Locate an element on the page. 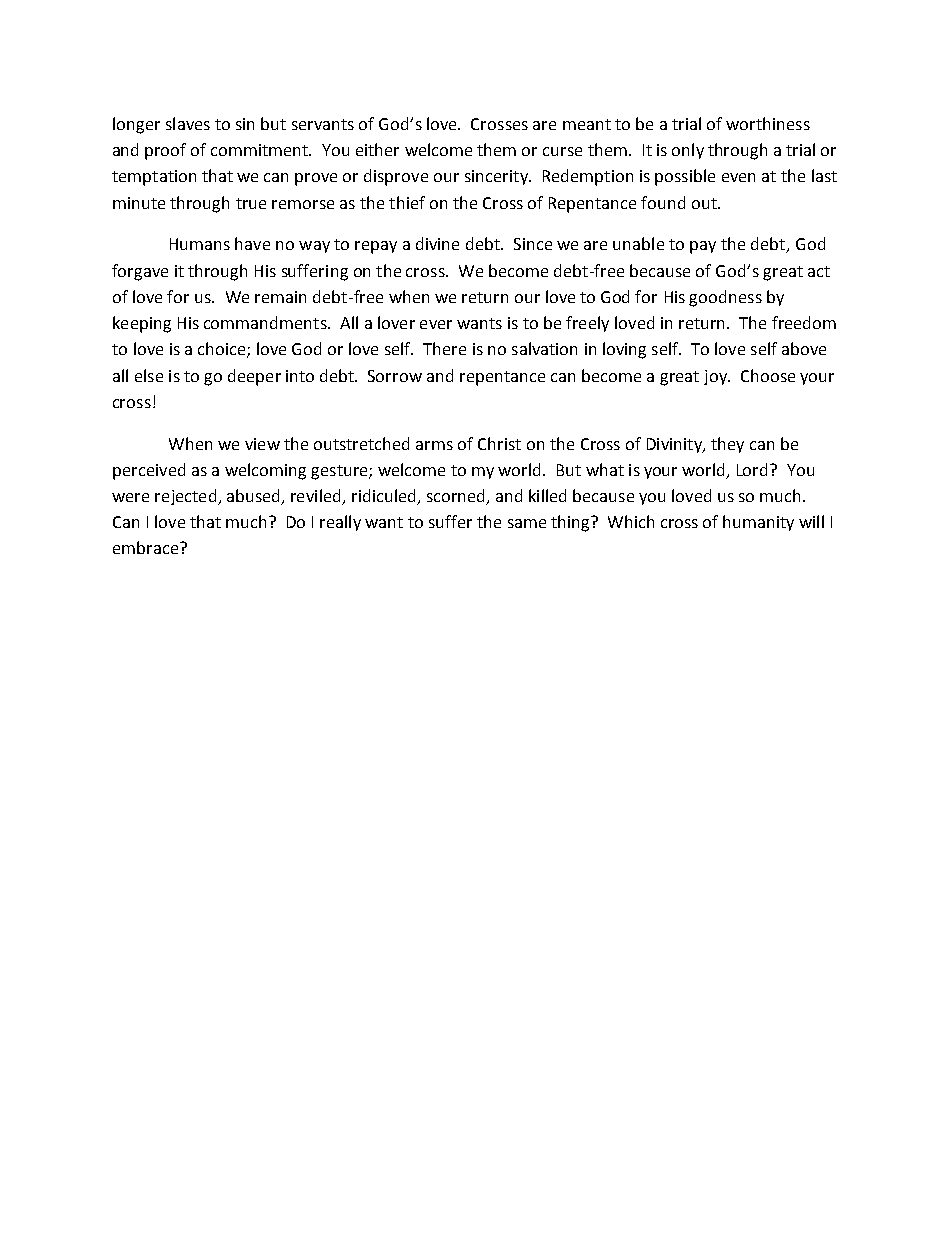  above is located at coordinates (804, 348).
